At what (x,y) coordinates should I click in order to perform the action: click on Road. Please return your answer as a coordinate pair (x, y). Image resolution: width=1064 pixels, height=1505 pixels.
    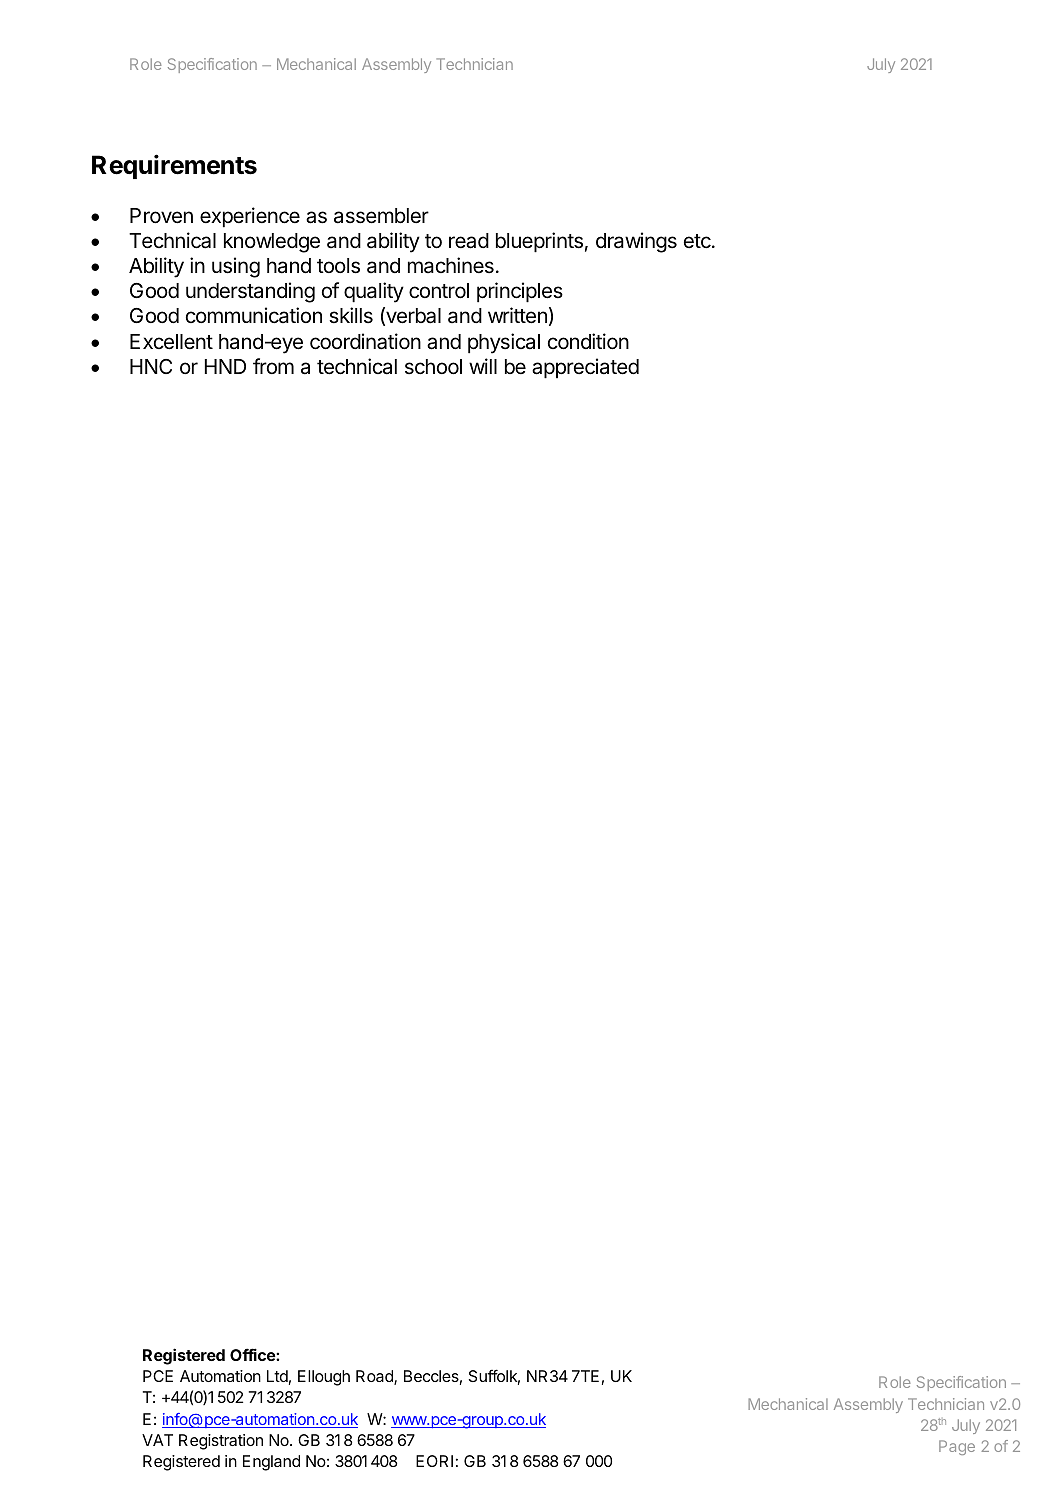
    Looking at the image, I should click on (375, 1377).
